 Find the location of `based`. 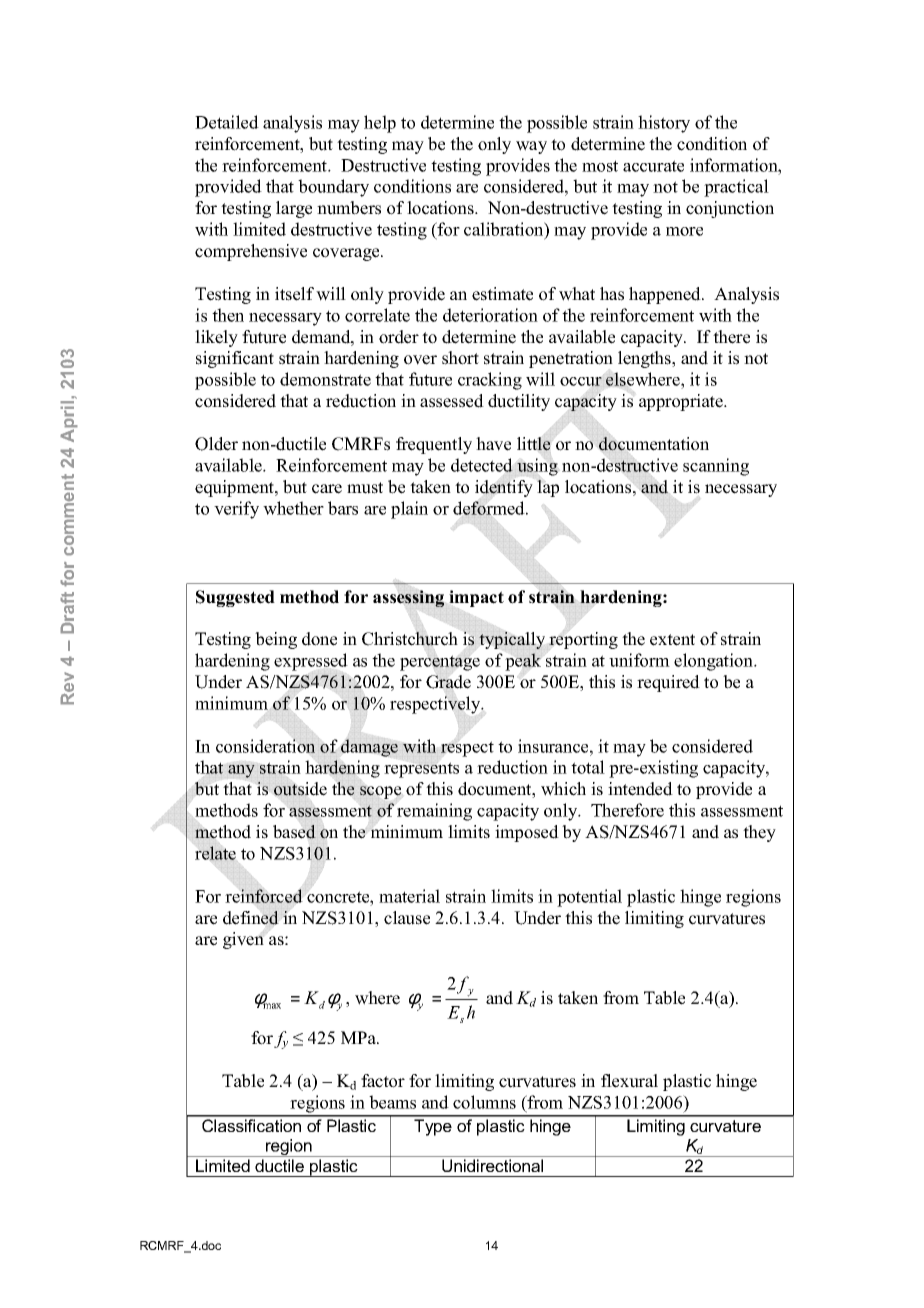

based is located at coordinates (294, 832).
